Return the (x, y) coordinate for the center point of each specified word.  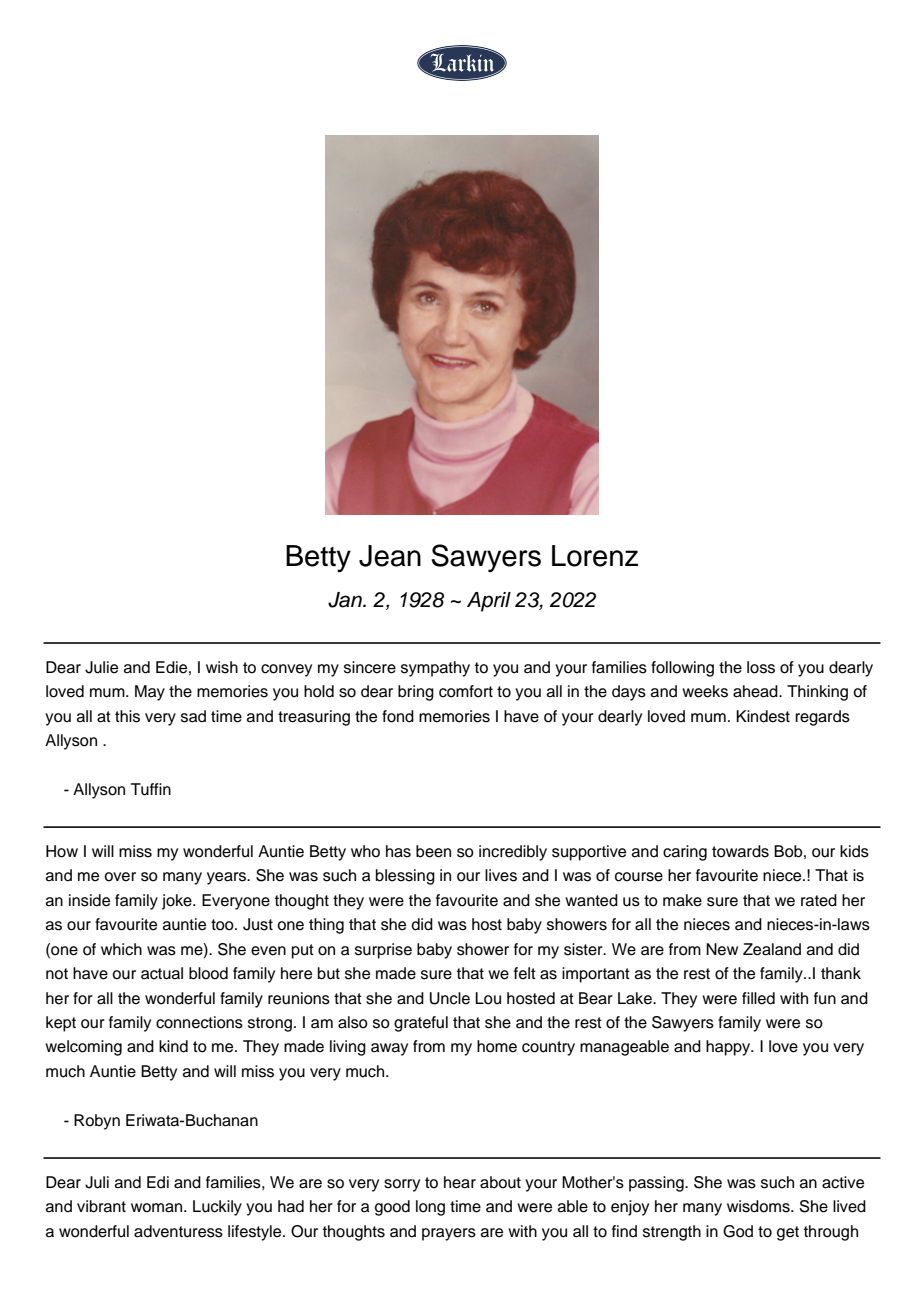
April (489, 602)
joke (178, 902)
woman (158, 1208)
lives (501, 875)
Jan (346, 600)
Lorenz (595, 556)
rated (819, 900)
